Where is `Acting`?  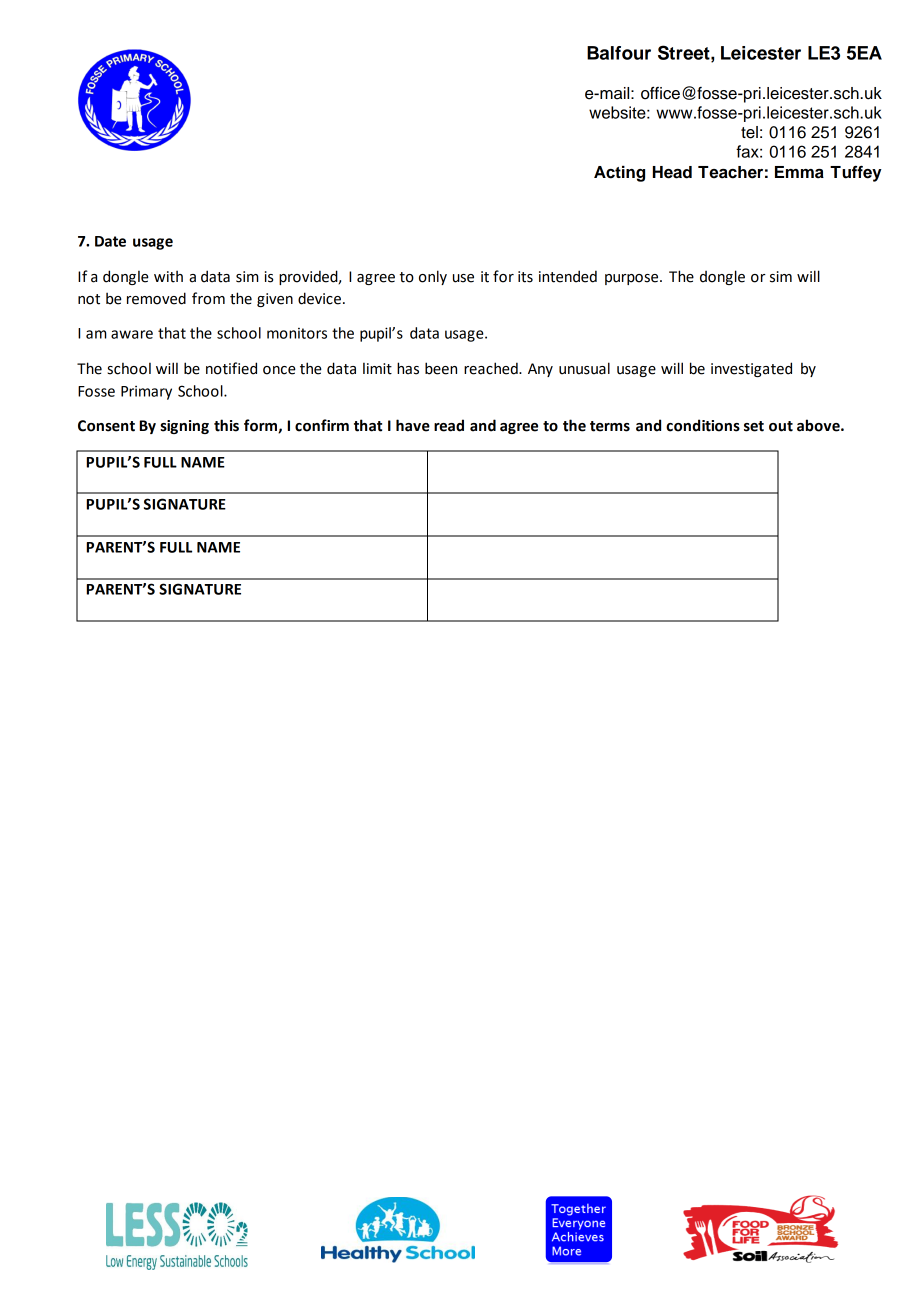 Acting is located at coordinates (619, 174).
